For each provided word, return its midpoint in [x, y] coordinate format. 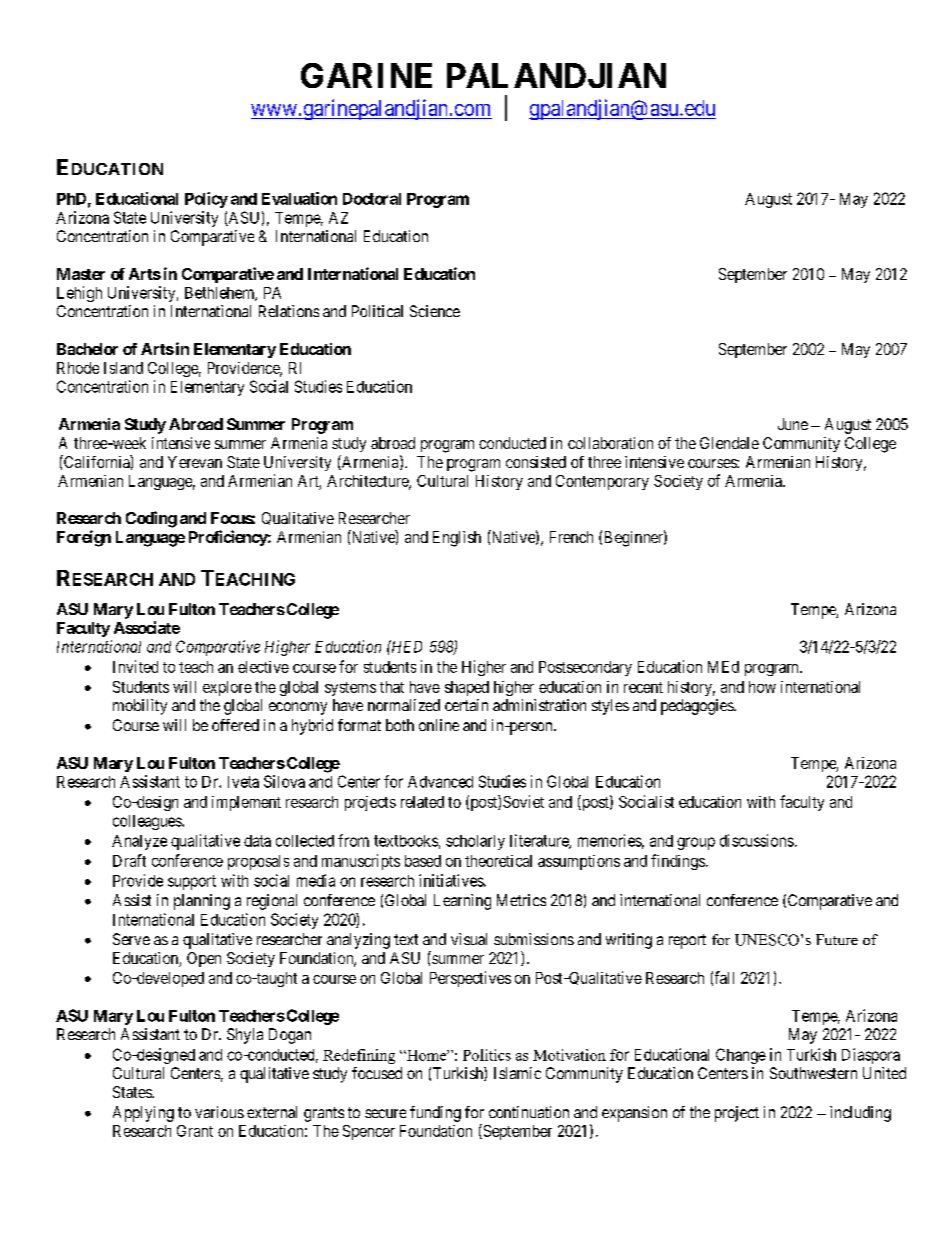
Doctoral [372, 199]
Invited [135, 666]
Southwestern [813, 1073]
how [762, 687]
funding [435, 1114]
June [793, 424]
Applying [143, 1114]
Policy [206, 200]
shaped [467, 688]
